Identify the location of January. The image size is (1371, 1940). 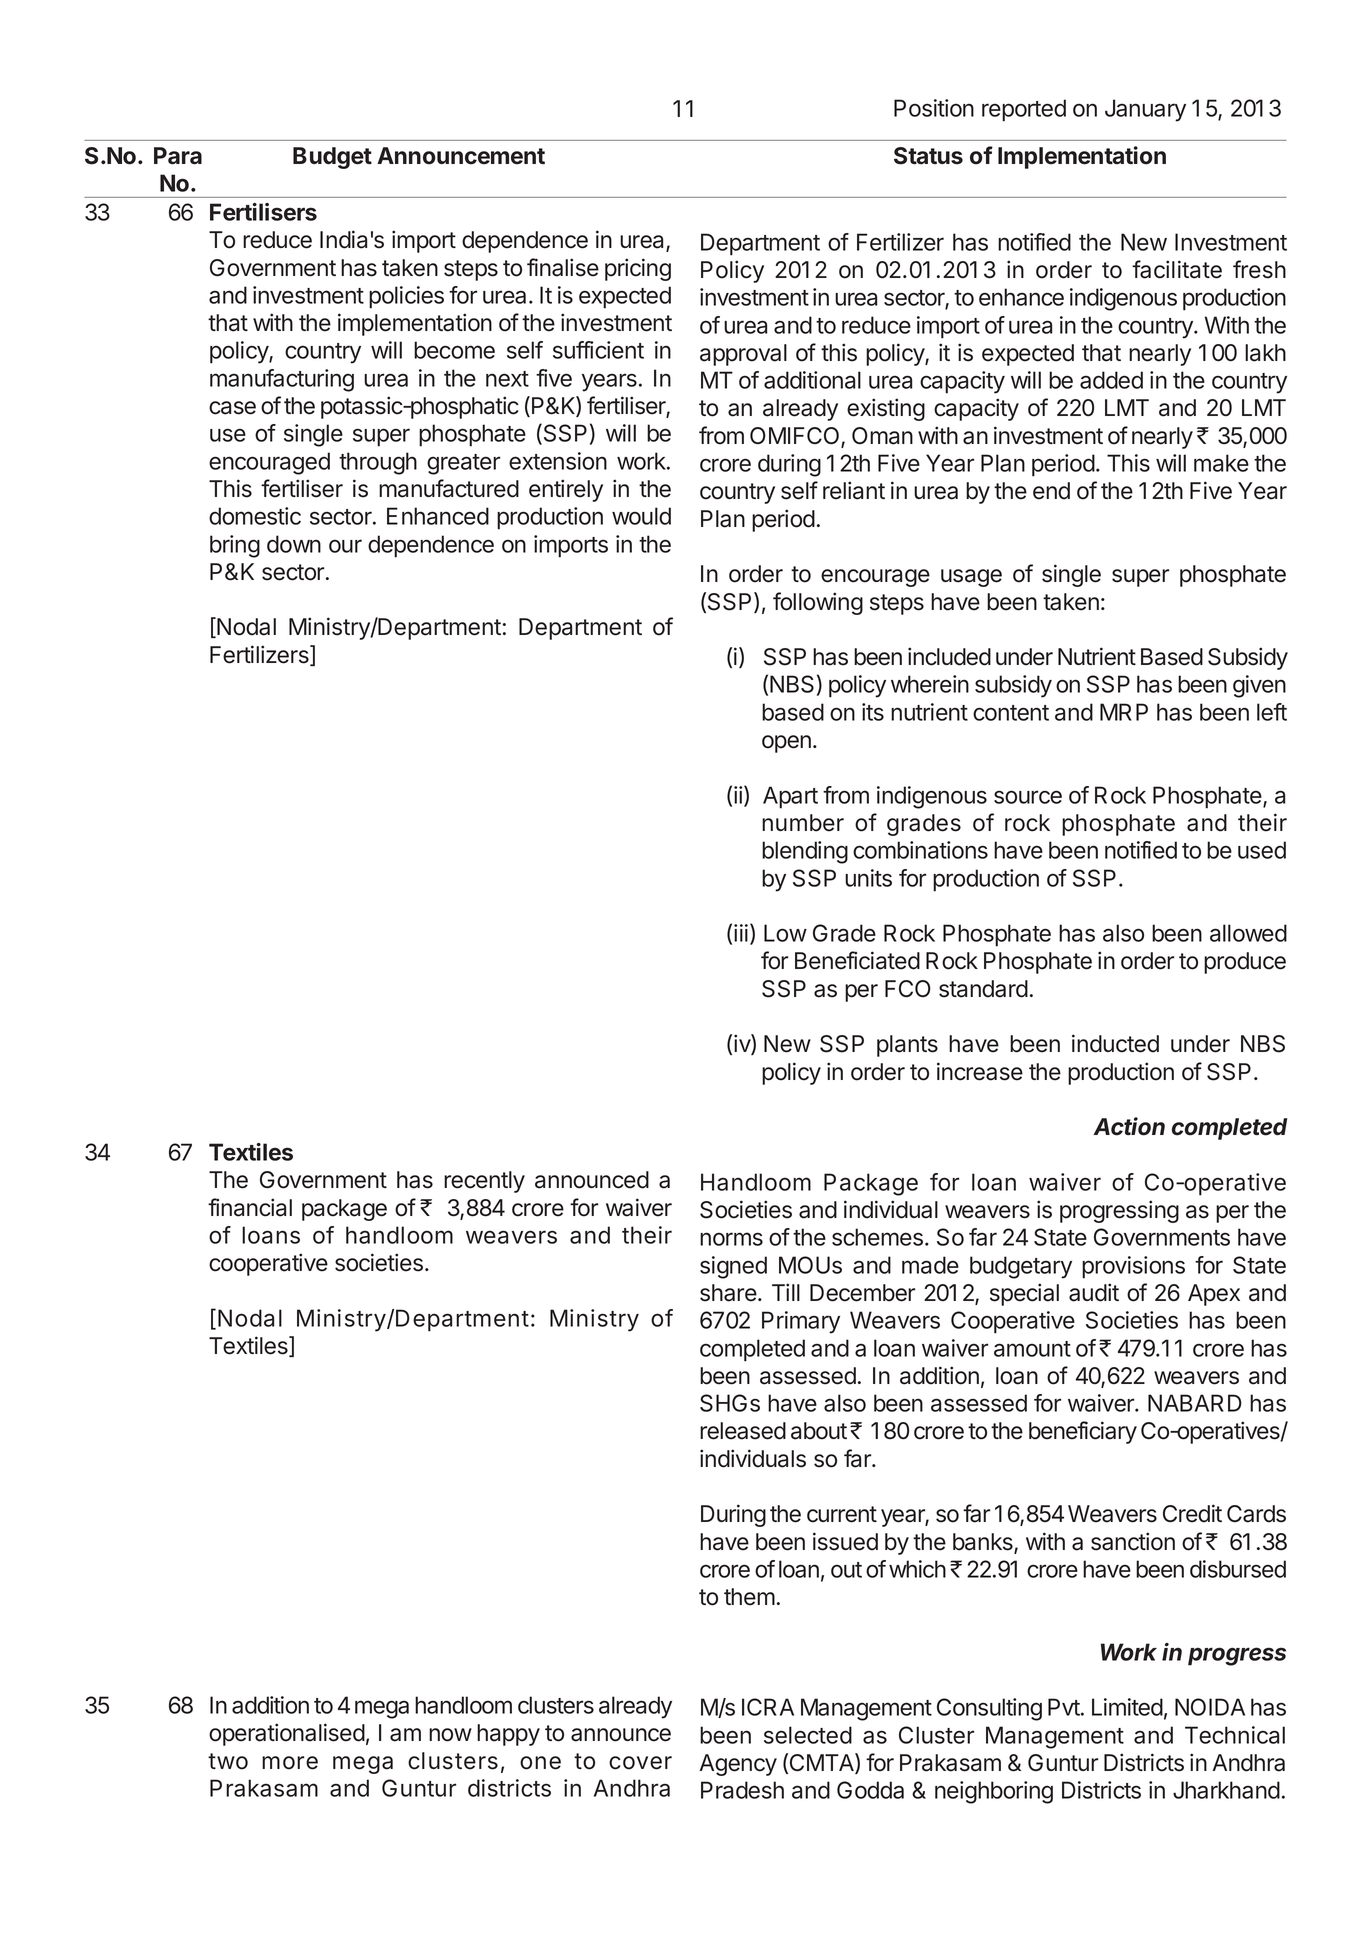
(1145, 110).
